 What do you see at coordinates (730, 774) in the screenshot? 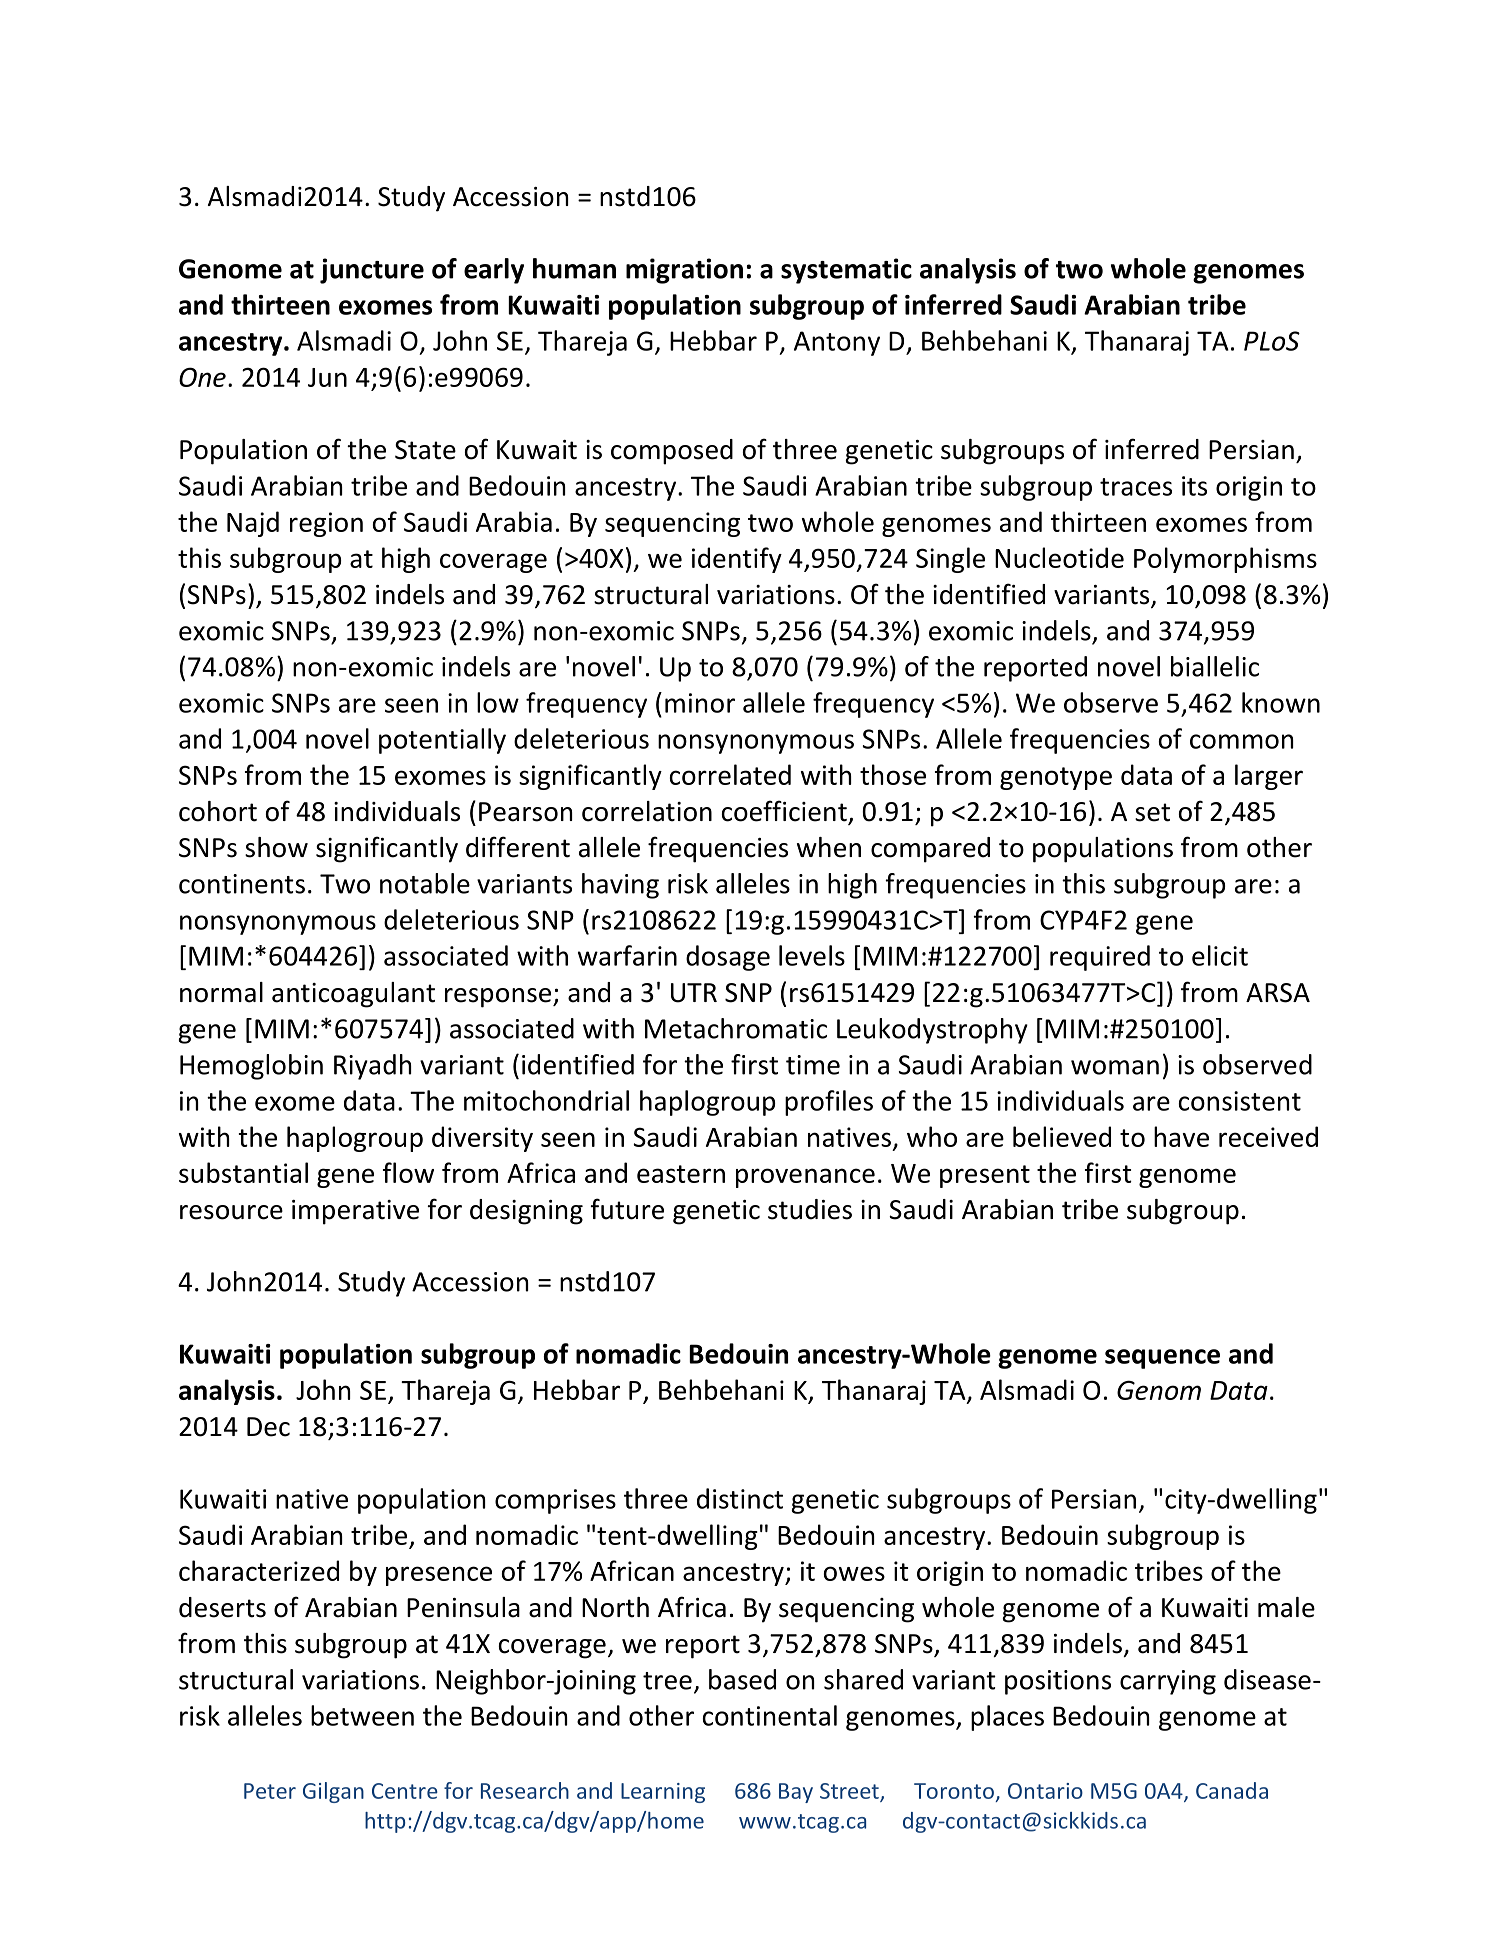
I see `correlated` at bounding box center [730, 774].
